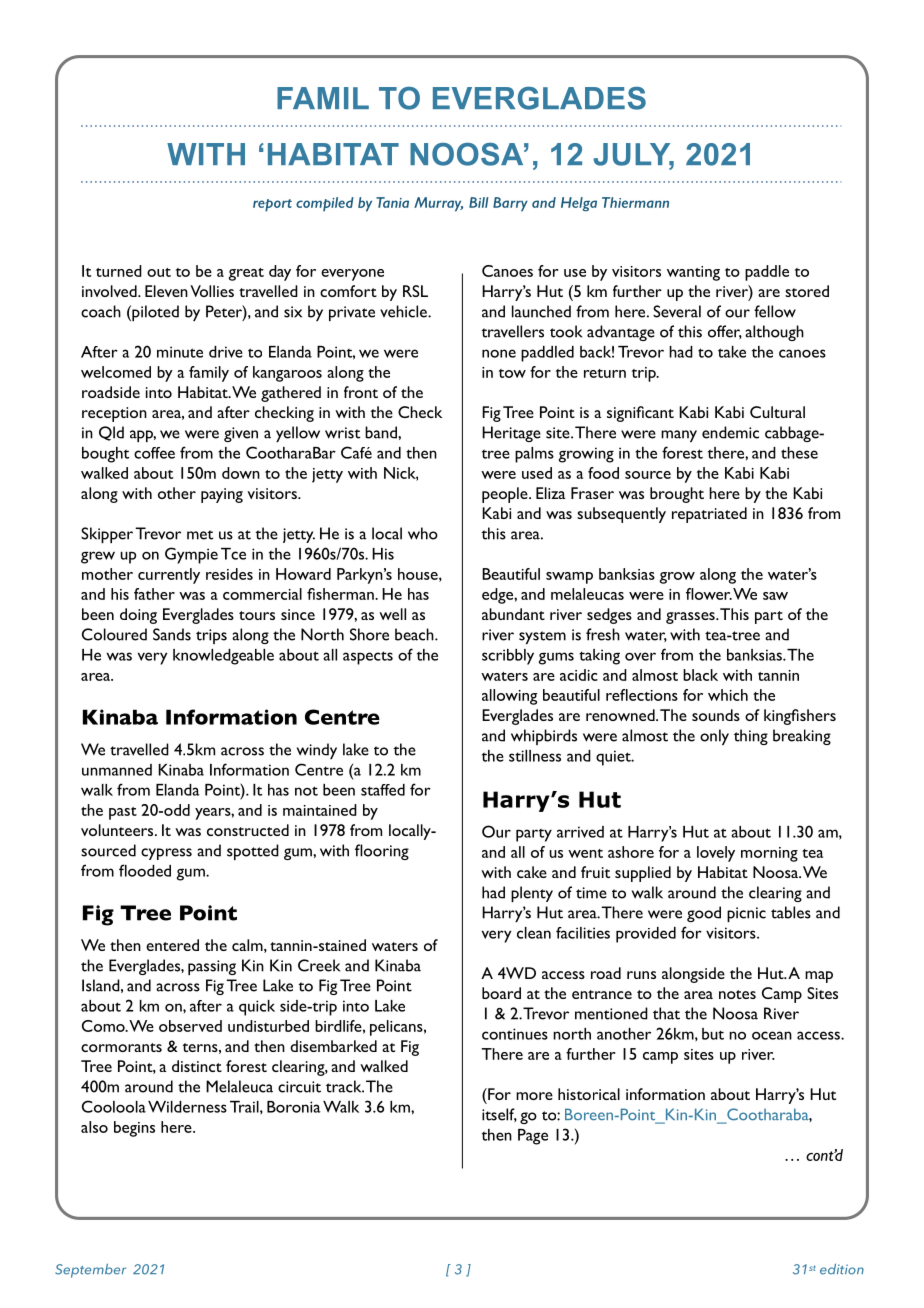 The image size is (924, 1308). What do you see at coordinates (693, 273) in the page?
I see `wanting` at bounding box center [693, 273].
